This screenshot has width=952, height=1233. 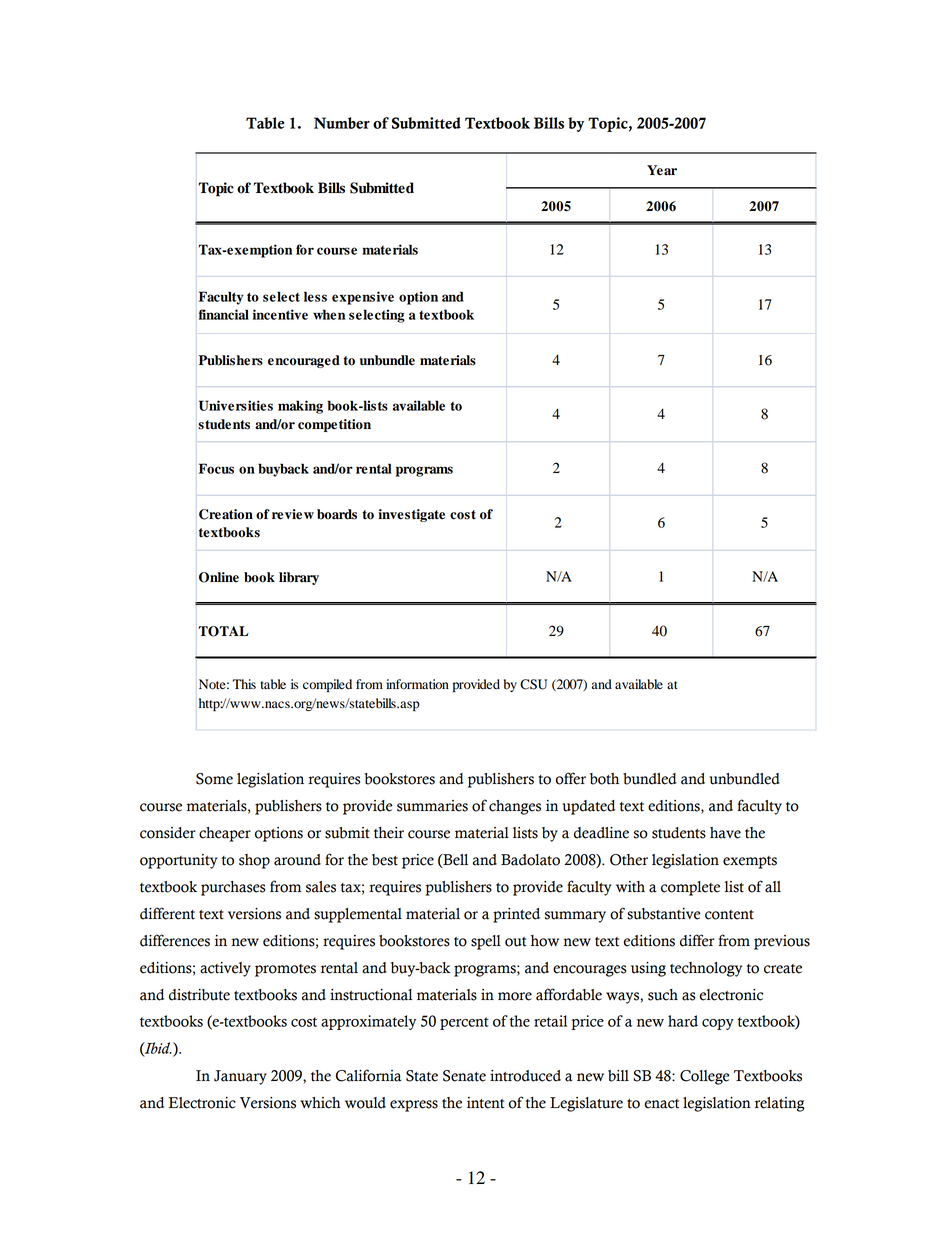 What do you see at coordinates (417, 684) in the screenshot?
I see `information` at bounding box center [417, 684].
